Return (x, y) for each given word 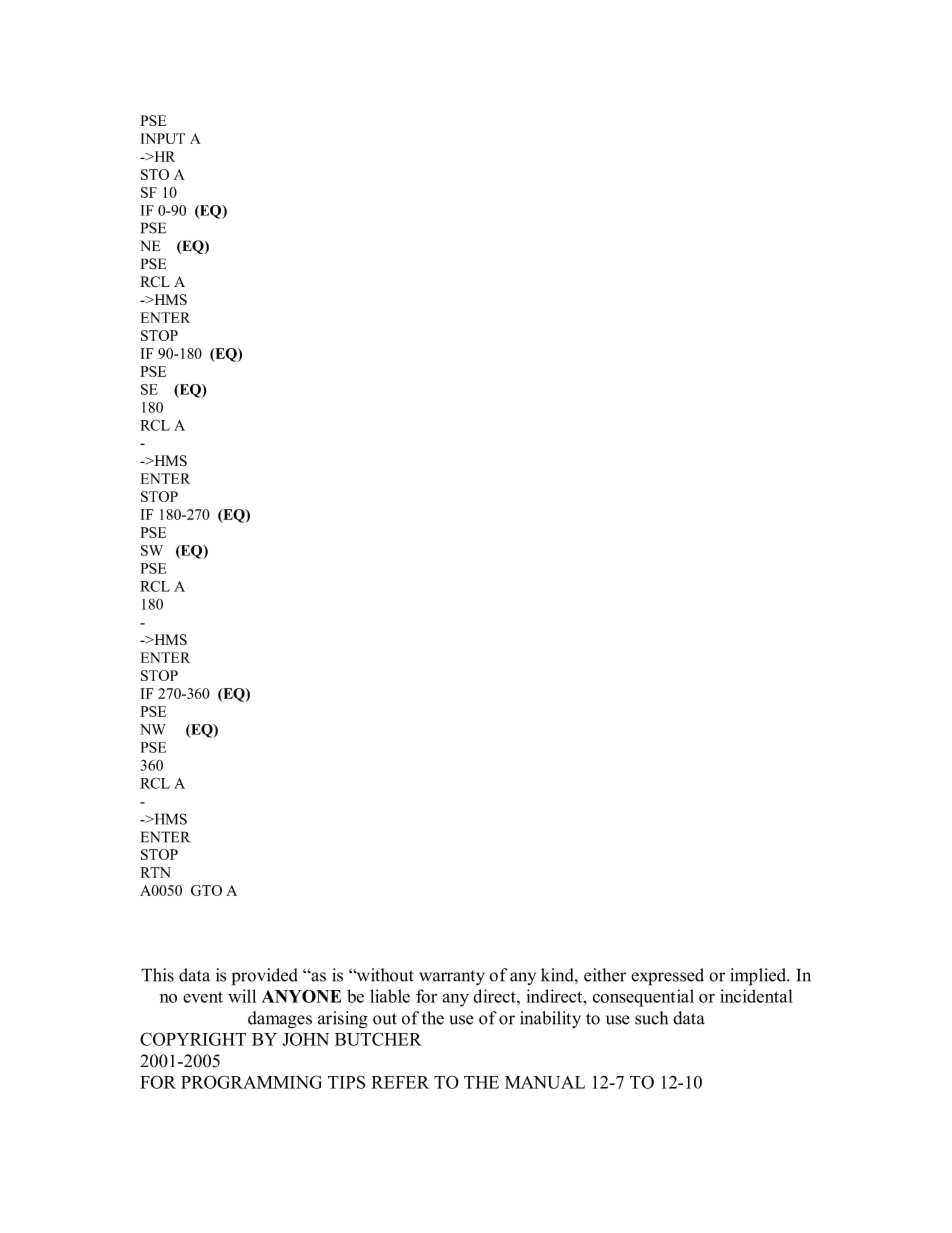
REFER (400, 1082)
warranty (452, 978)
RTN (156, 872)
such (651, 1018)
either (605, 975)
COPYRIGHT (193, 1039)
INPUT (163, 138)
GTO (206, 890)
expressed (667, 977)
